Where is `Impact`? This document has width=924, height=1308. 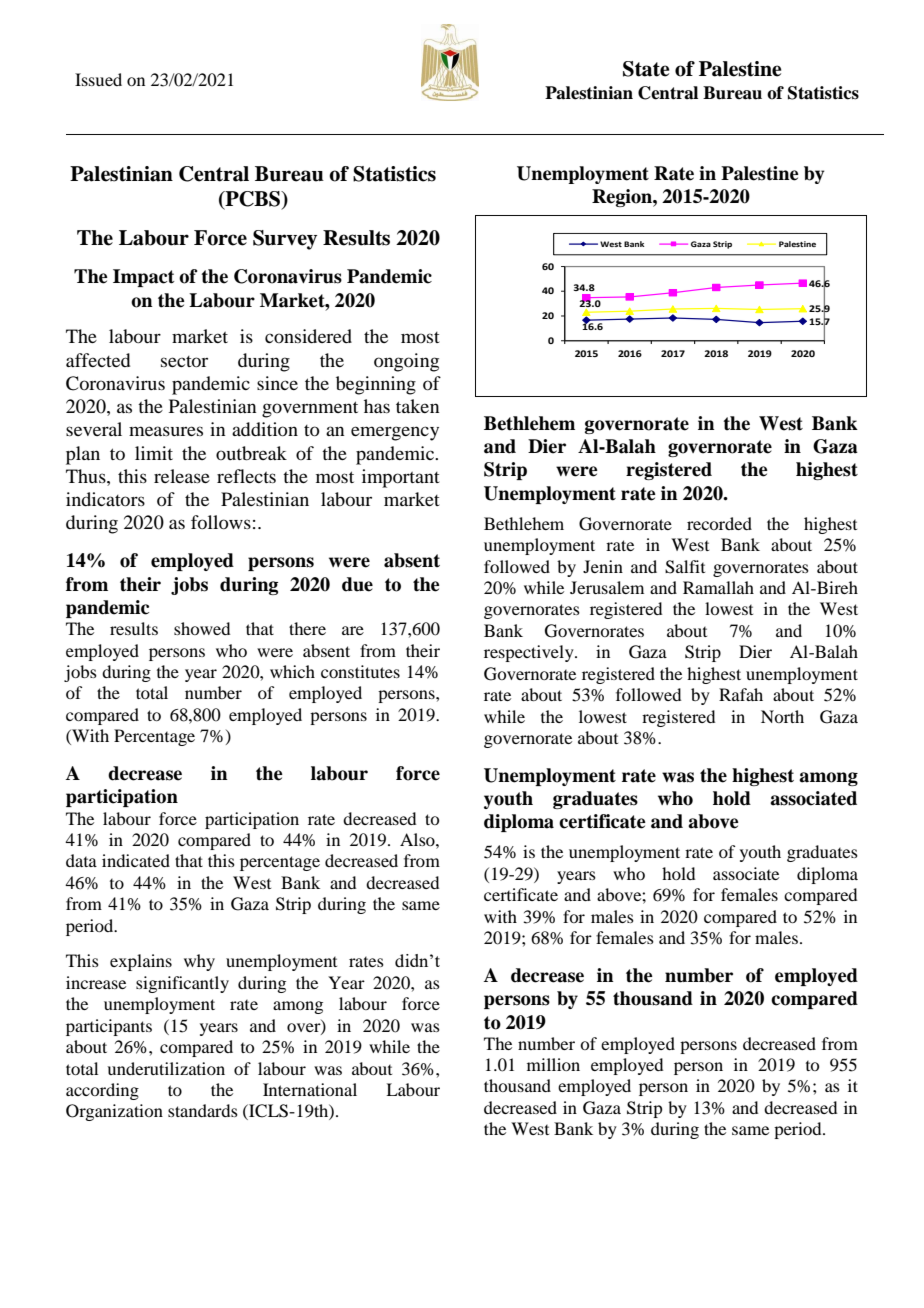 Impact is located at coordinates (144, 278).
